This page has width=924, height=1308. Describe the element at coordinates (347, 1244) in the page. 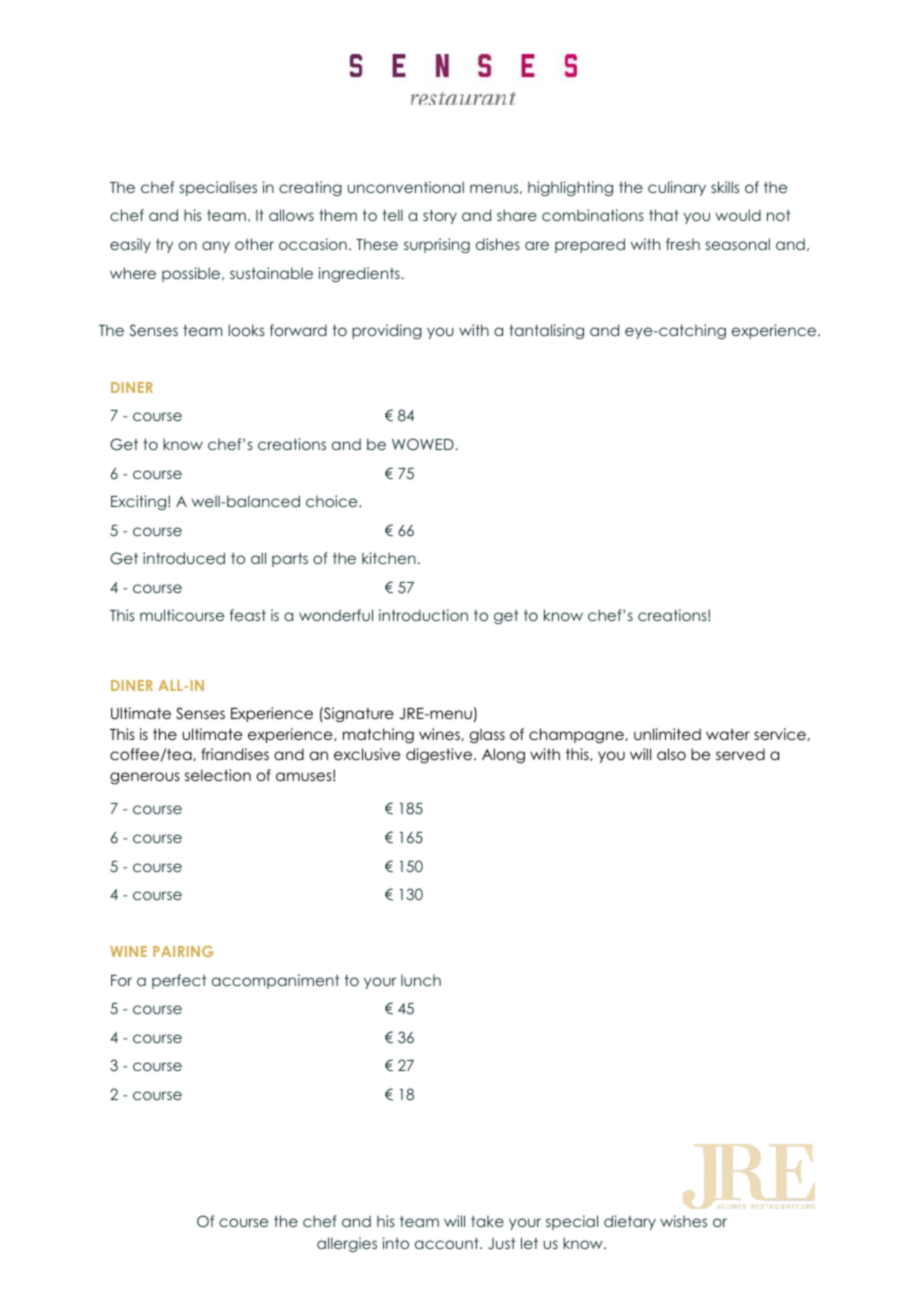

I see `allergies` at that location.
